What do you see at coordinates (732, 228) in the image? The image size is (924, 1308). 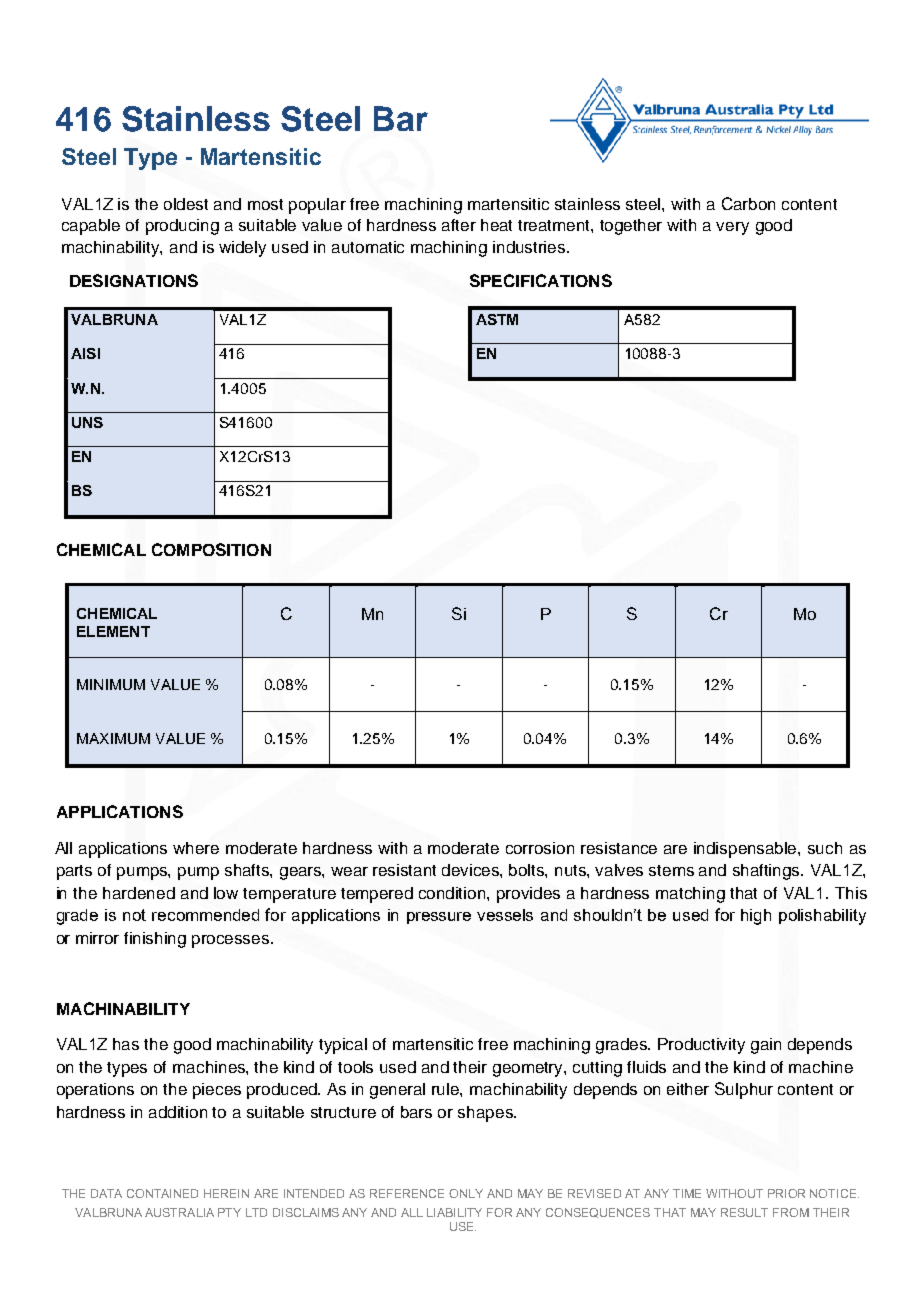 I see `very` at bounding box center [732, 228].
